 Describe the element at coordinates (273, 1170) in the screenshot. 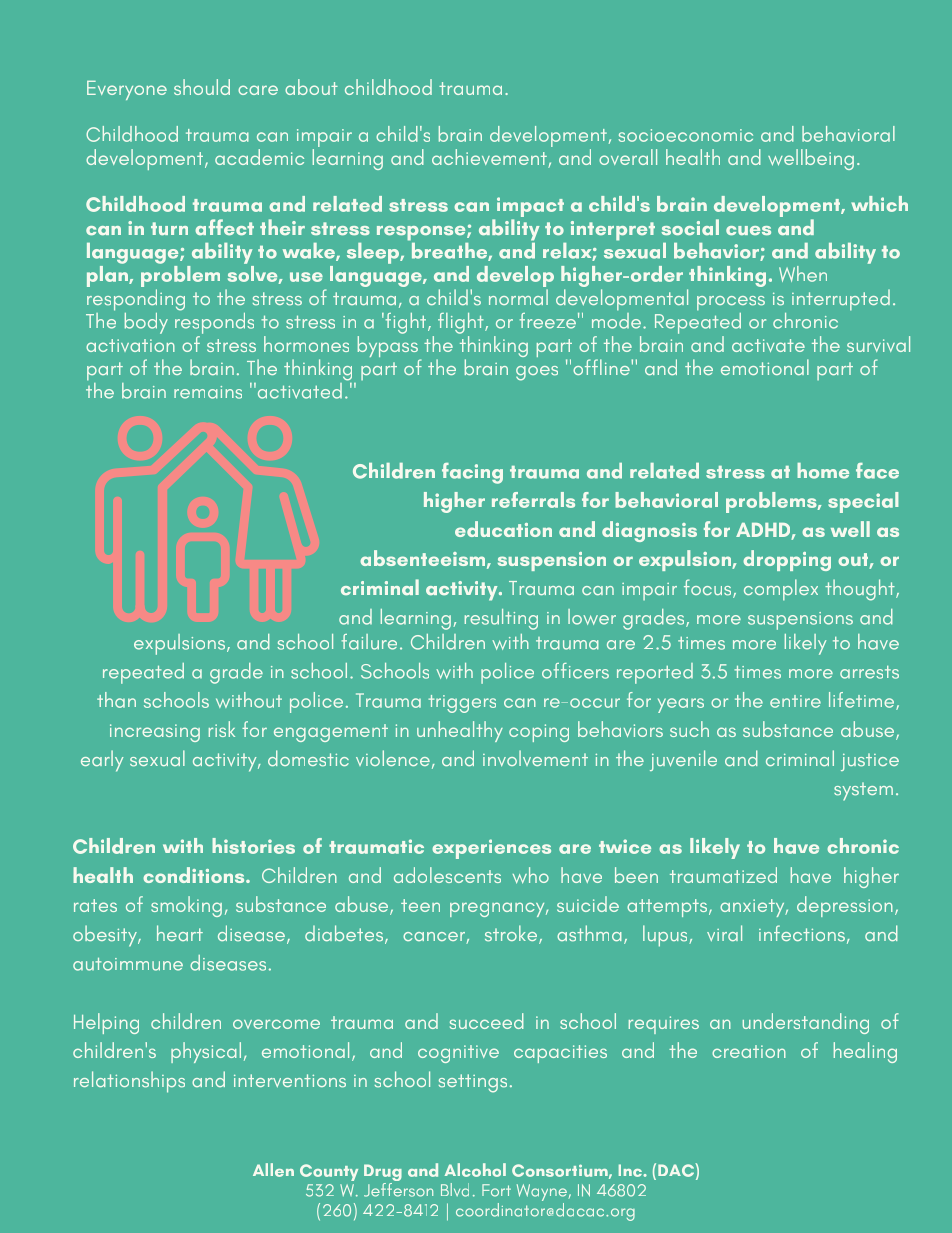

I see `Allen` at that location.
